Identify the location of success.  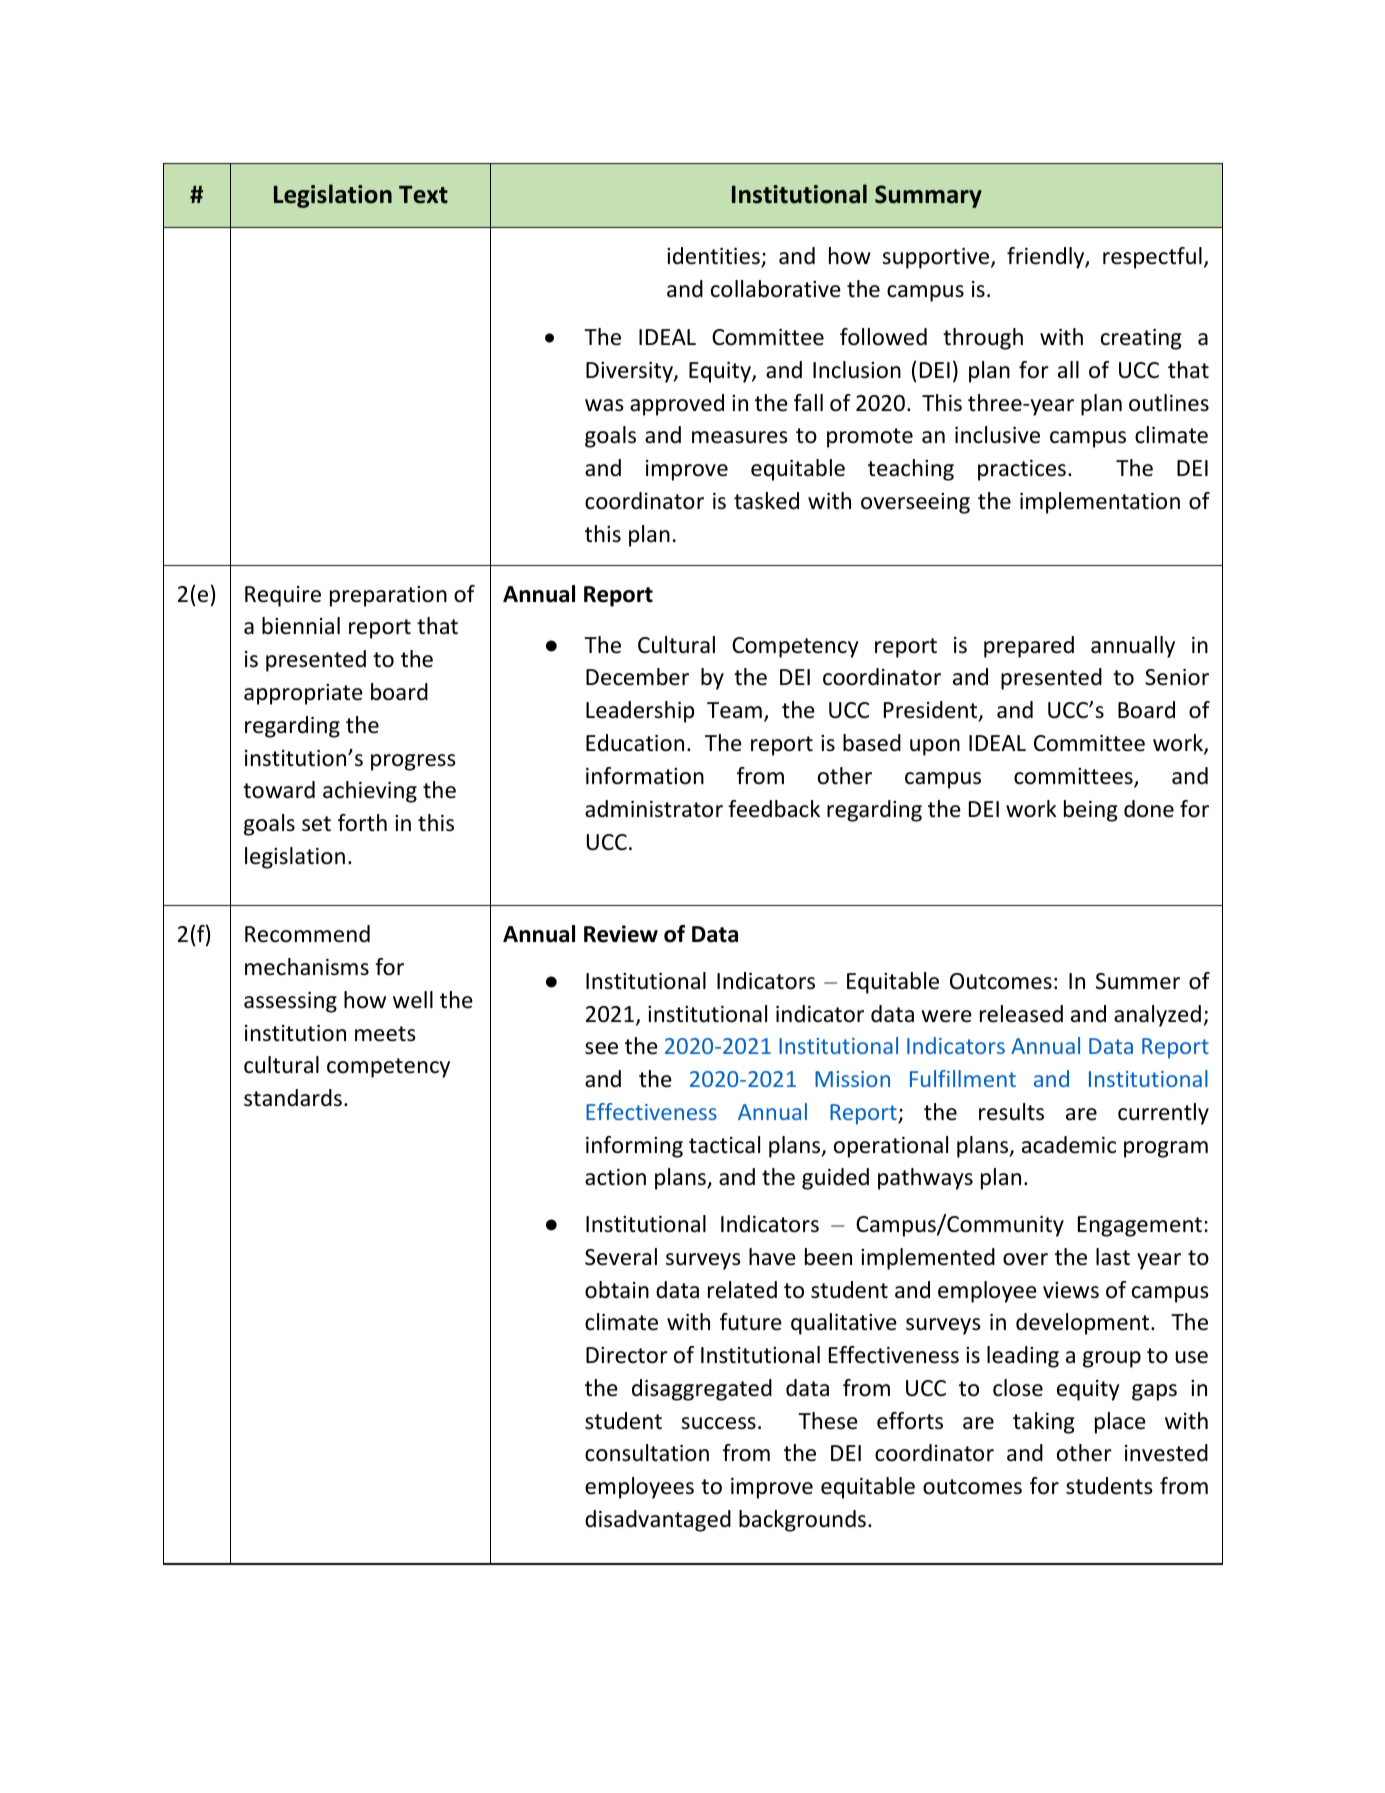
(718, 1423).
